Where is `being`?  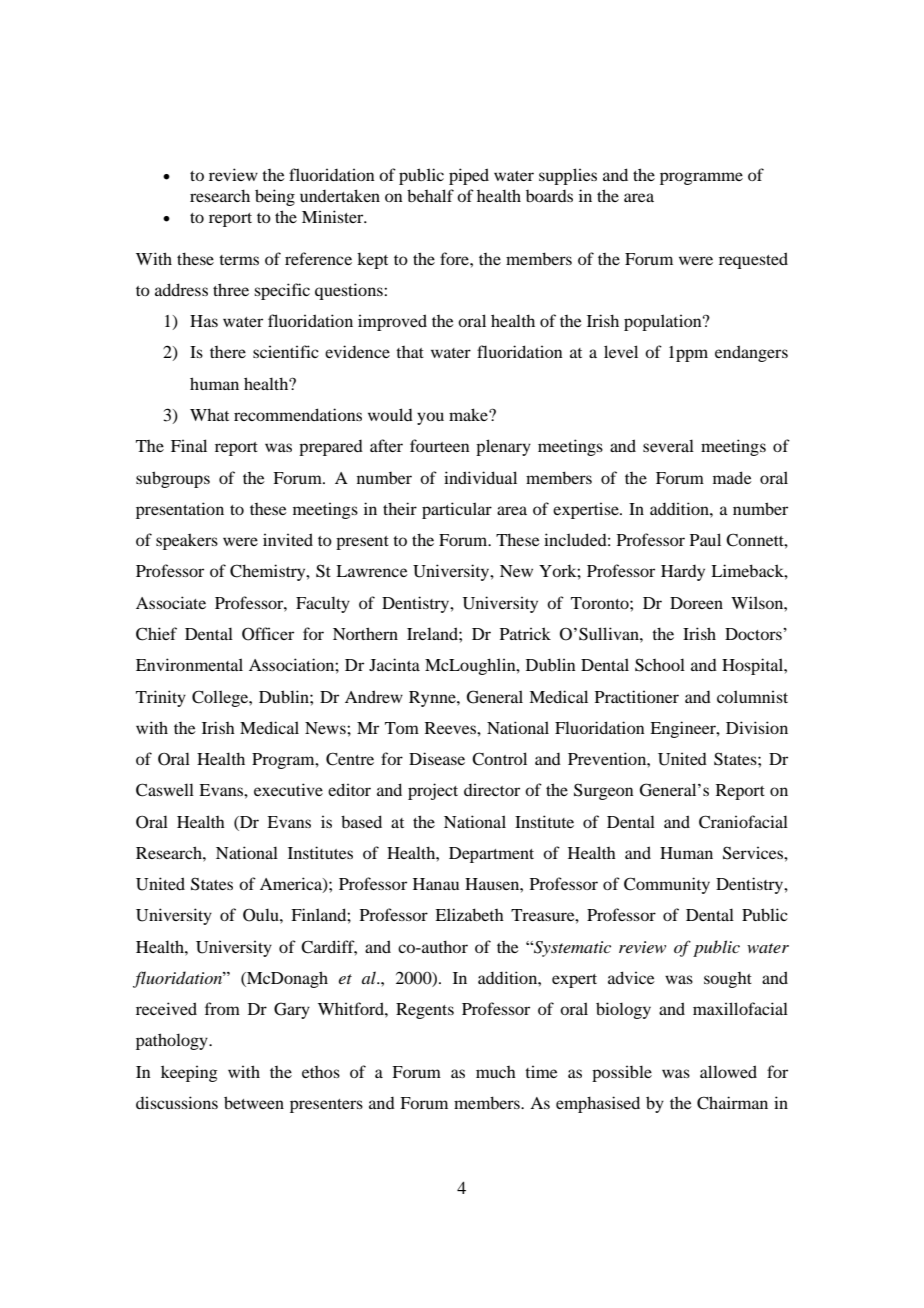 being is located at coordinates (275, 197).
